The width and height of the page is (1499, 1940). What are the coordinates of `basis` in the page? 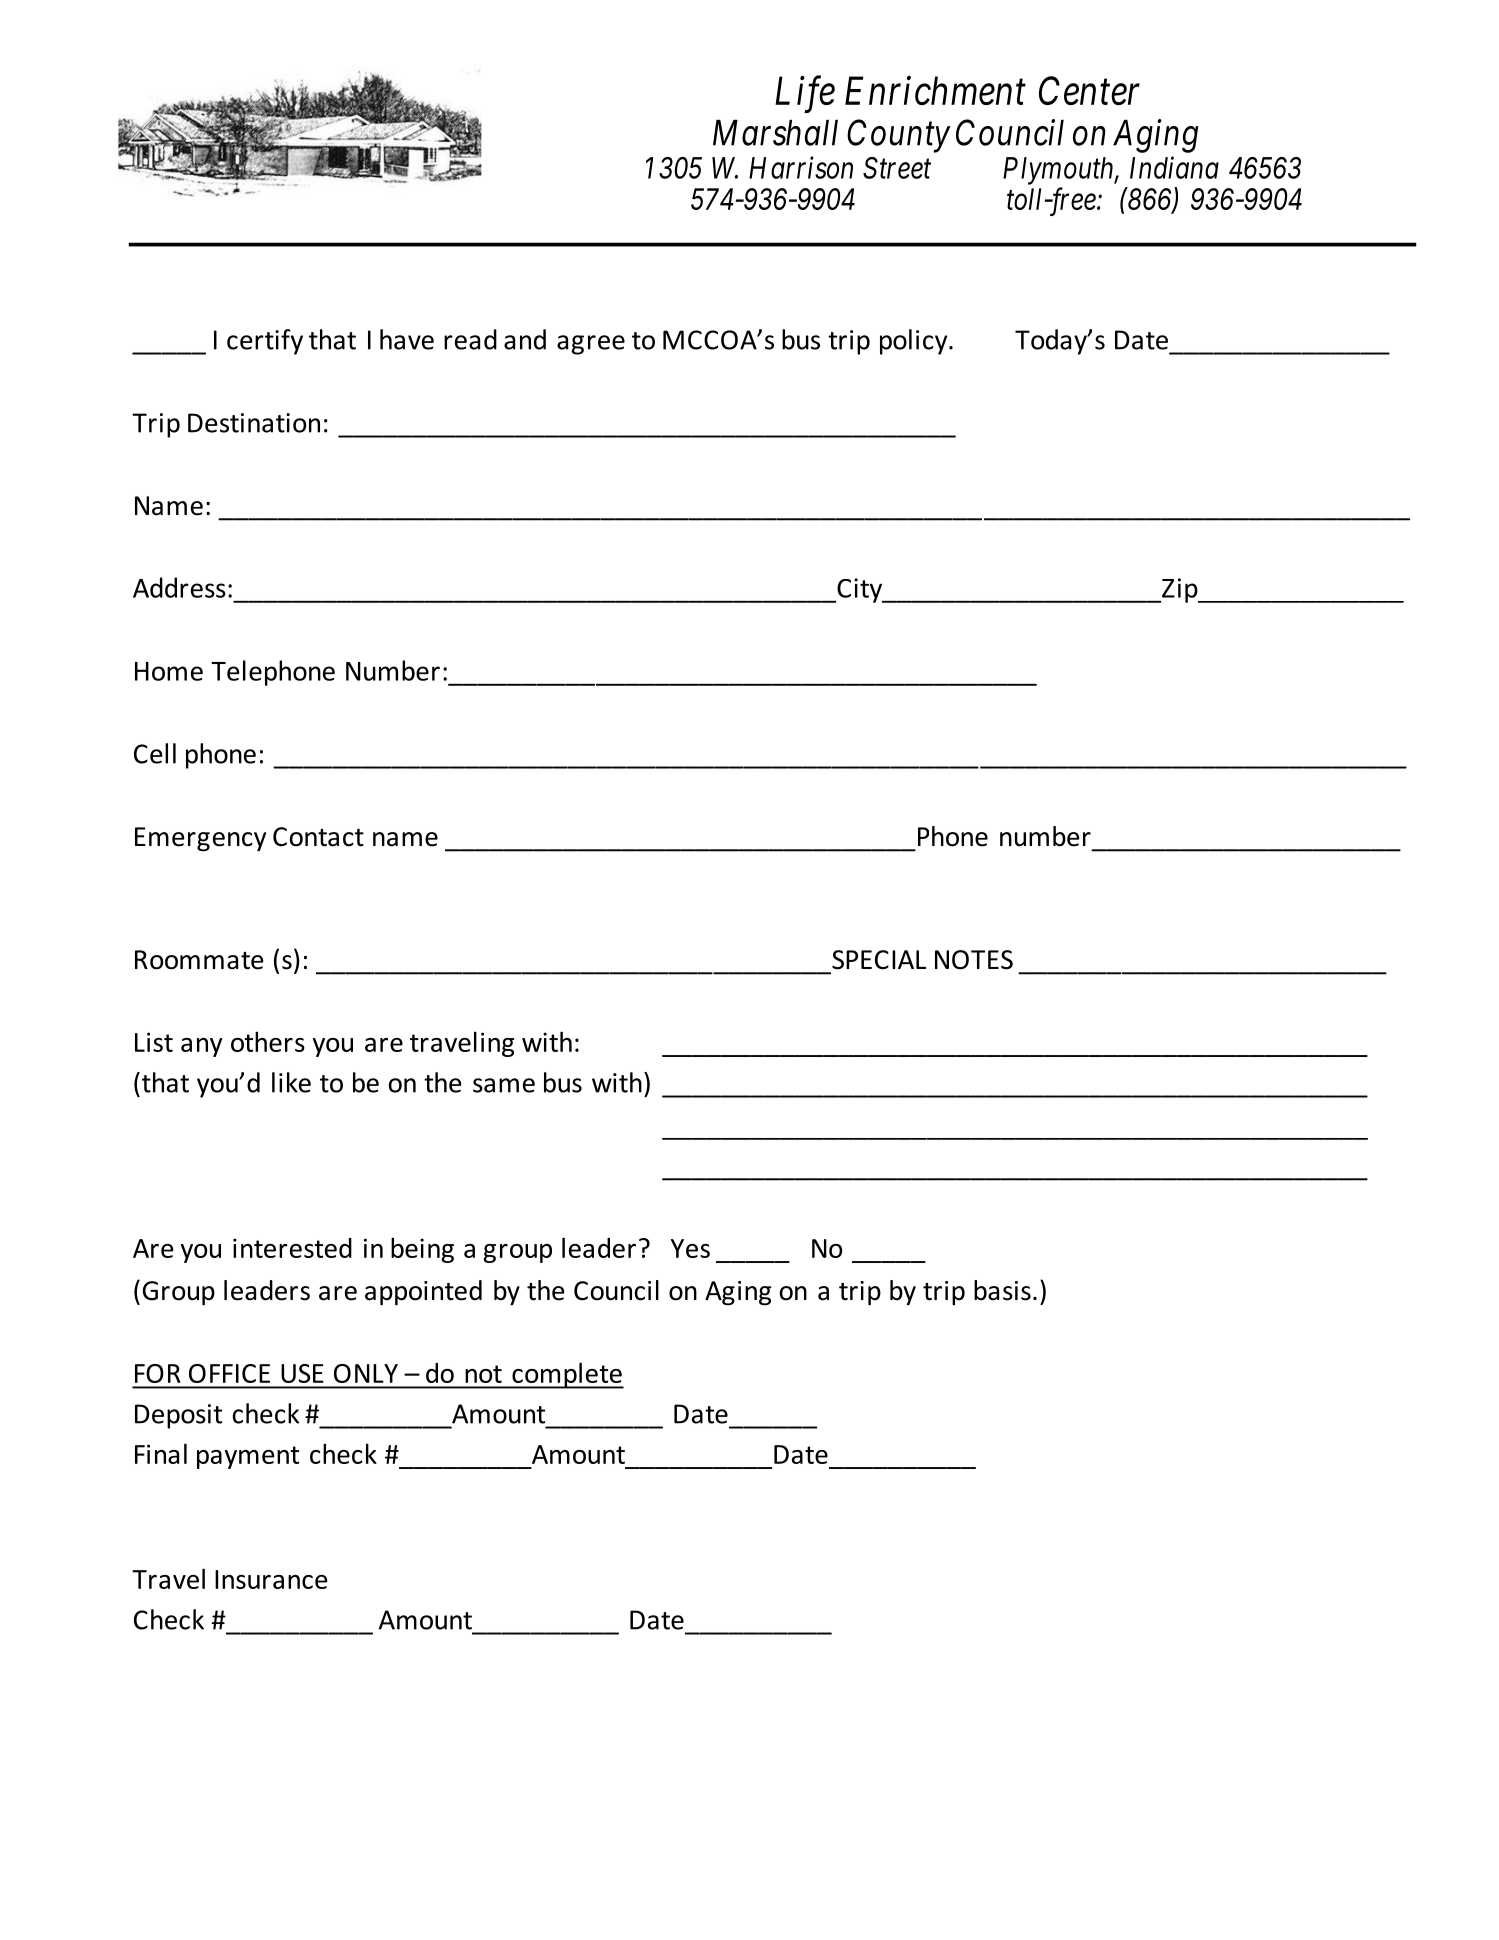 It's located at (1002, 1290).
